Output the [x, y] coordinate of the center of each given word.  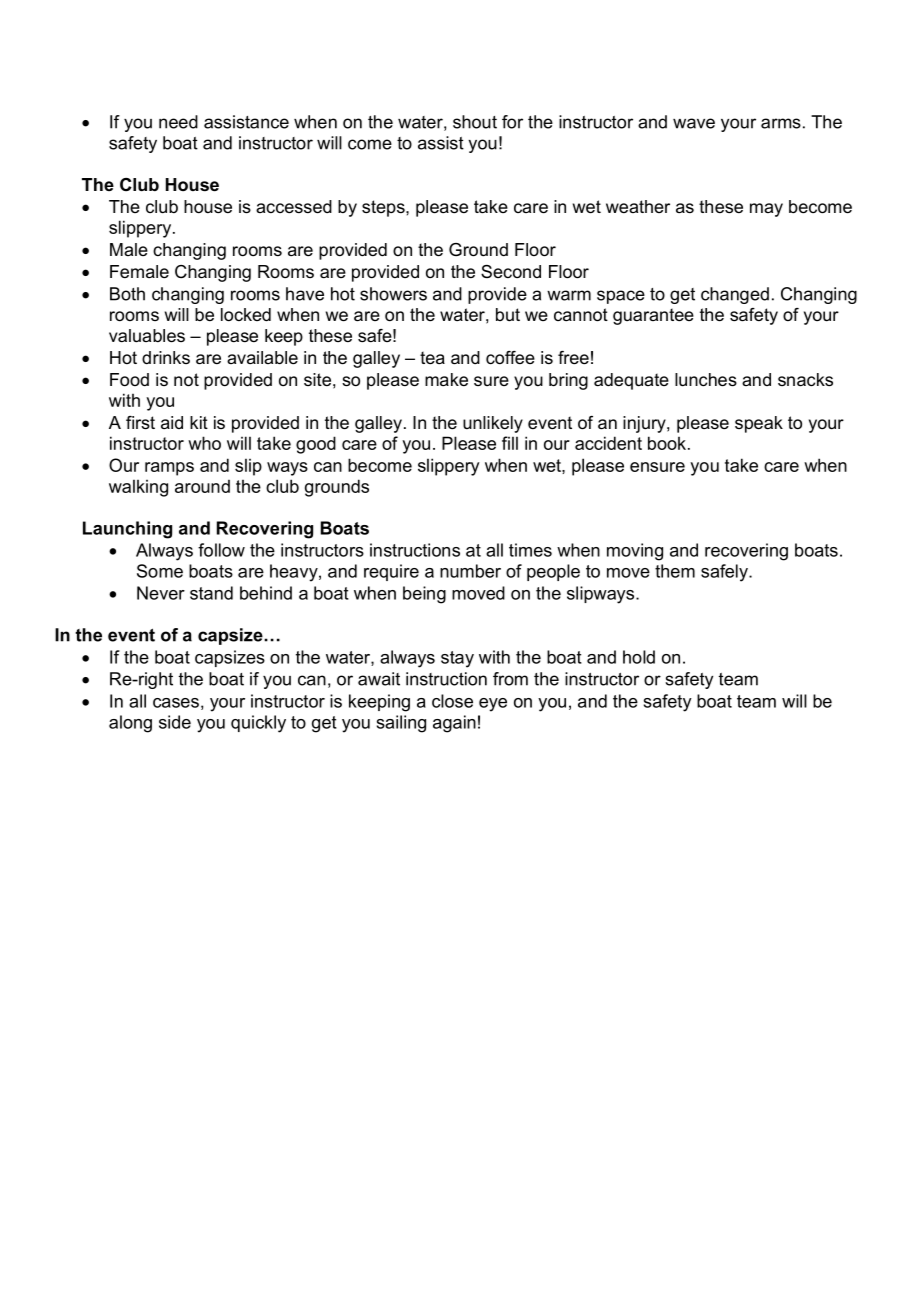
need [178, 122]
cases [176, 703]
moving [635, 552]
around [202, 486]
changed [735, 295]
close [452, 701]
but [508, 315]
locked [246, 315]
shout [475, 122]
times [530, 550]
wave [694, 123]
